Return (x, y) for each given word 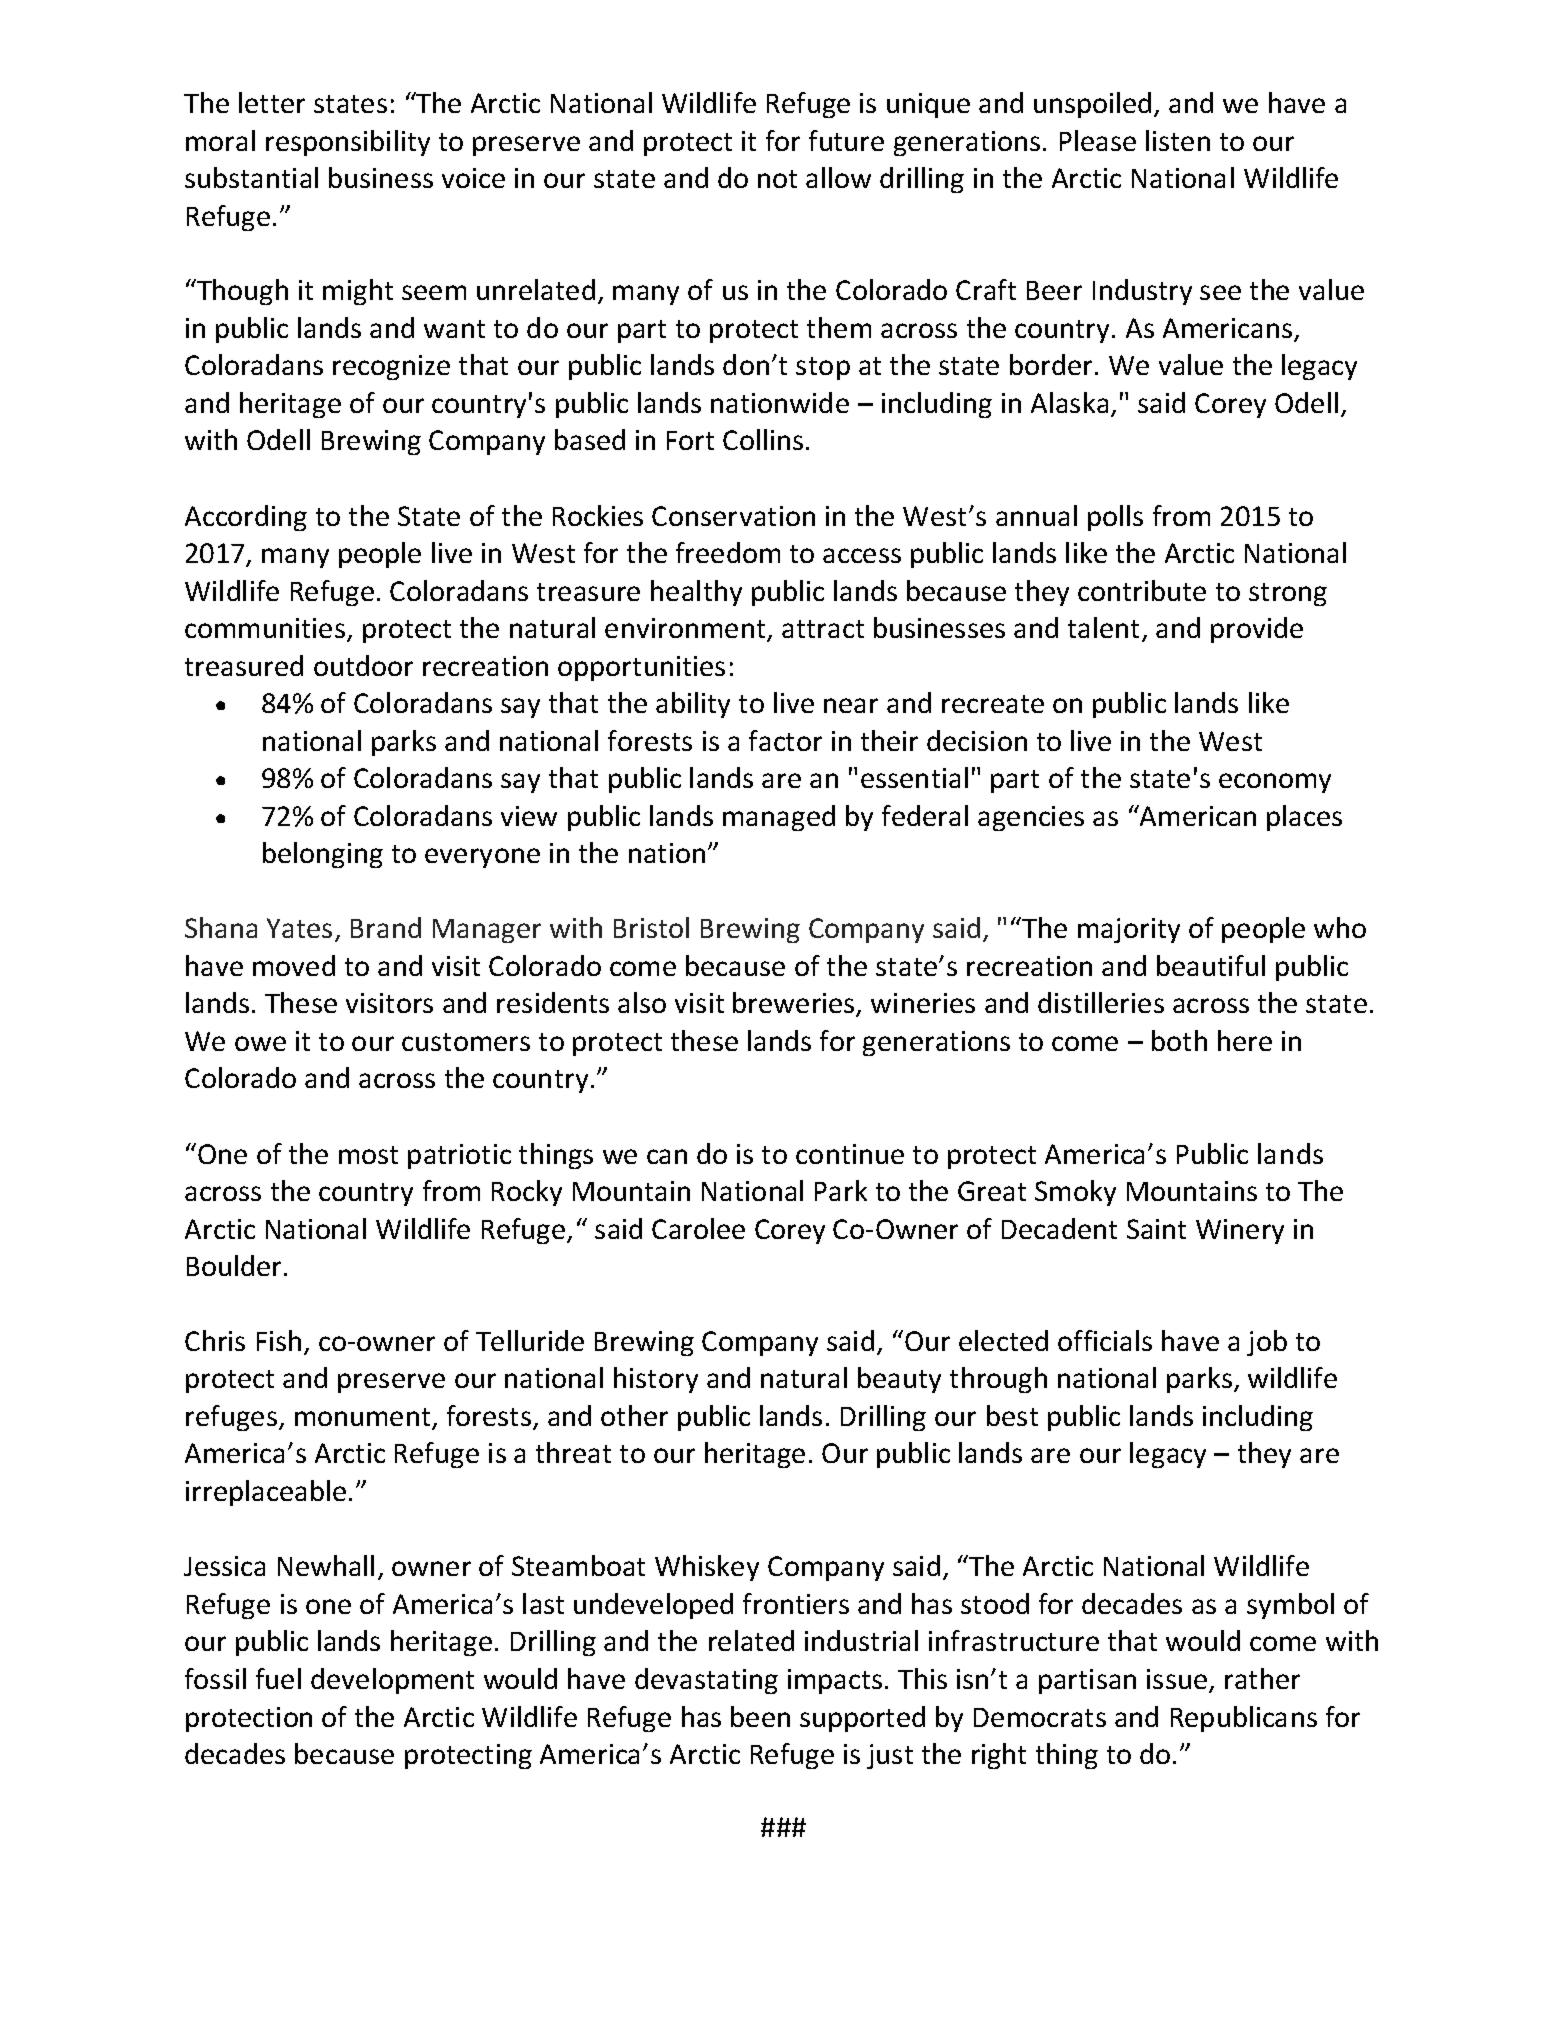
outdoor (363, 665)
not (777, 179)
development (392, 1681)
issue (1178, 1680)
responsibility (348, 143)
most (368, 1155)
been (760, 1716)
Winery (1240, 1231)
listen (1178, 140)
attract (823, 629)
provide (1257, 630)
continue (850, 1154)
